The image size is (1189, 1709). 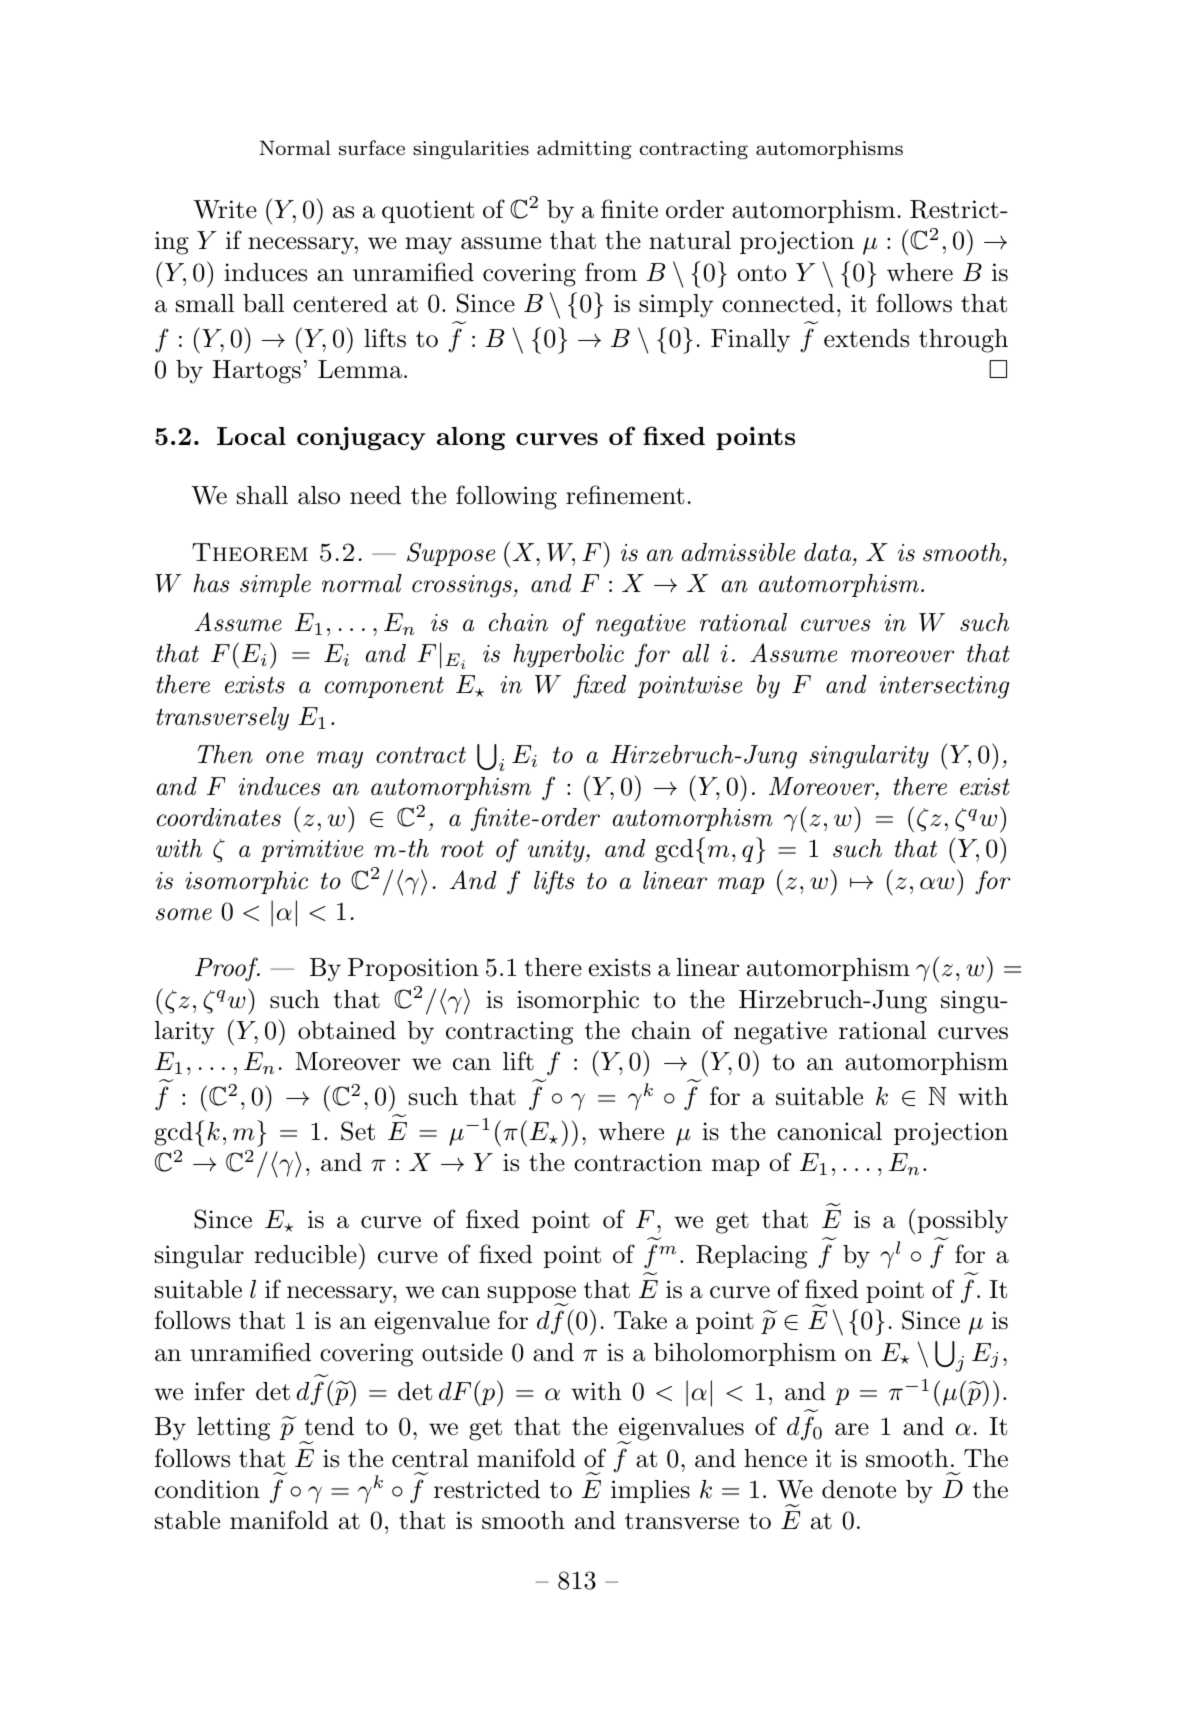 What do you see at coordinates (557, 851) in the image?
I see `unity` at bounding box center [557, 851].
